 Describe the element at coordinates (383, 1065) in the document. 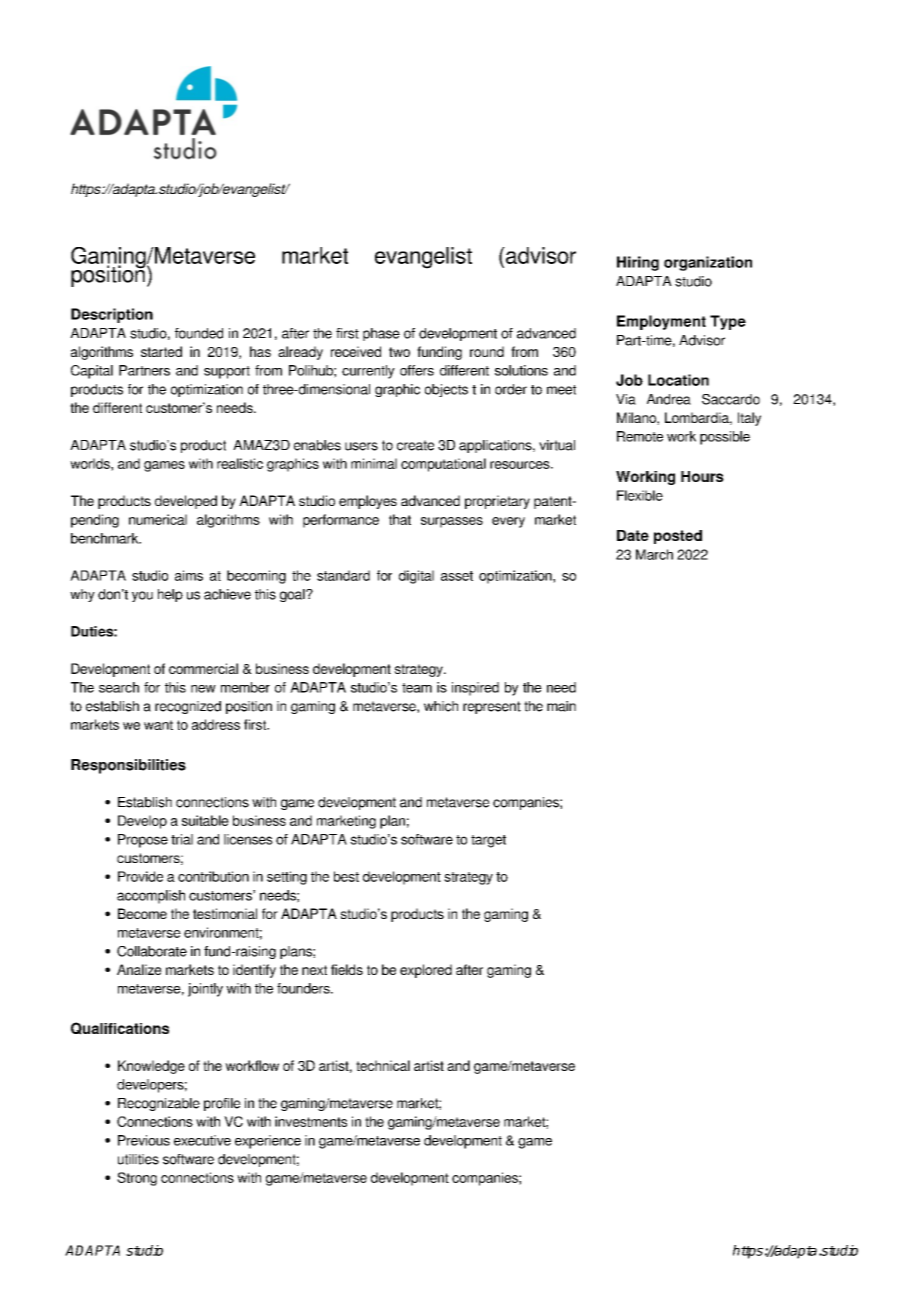

I see `technical` at that location.
